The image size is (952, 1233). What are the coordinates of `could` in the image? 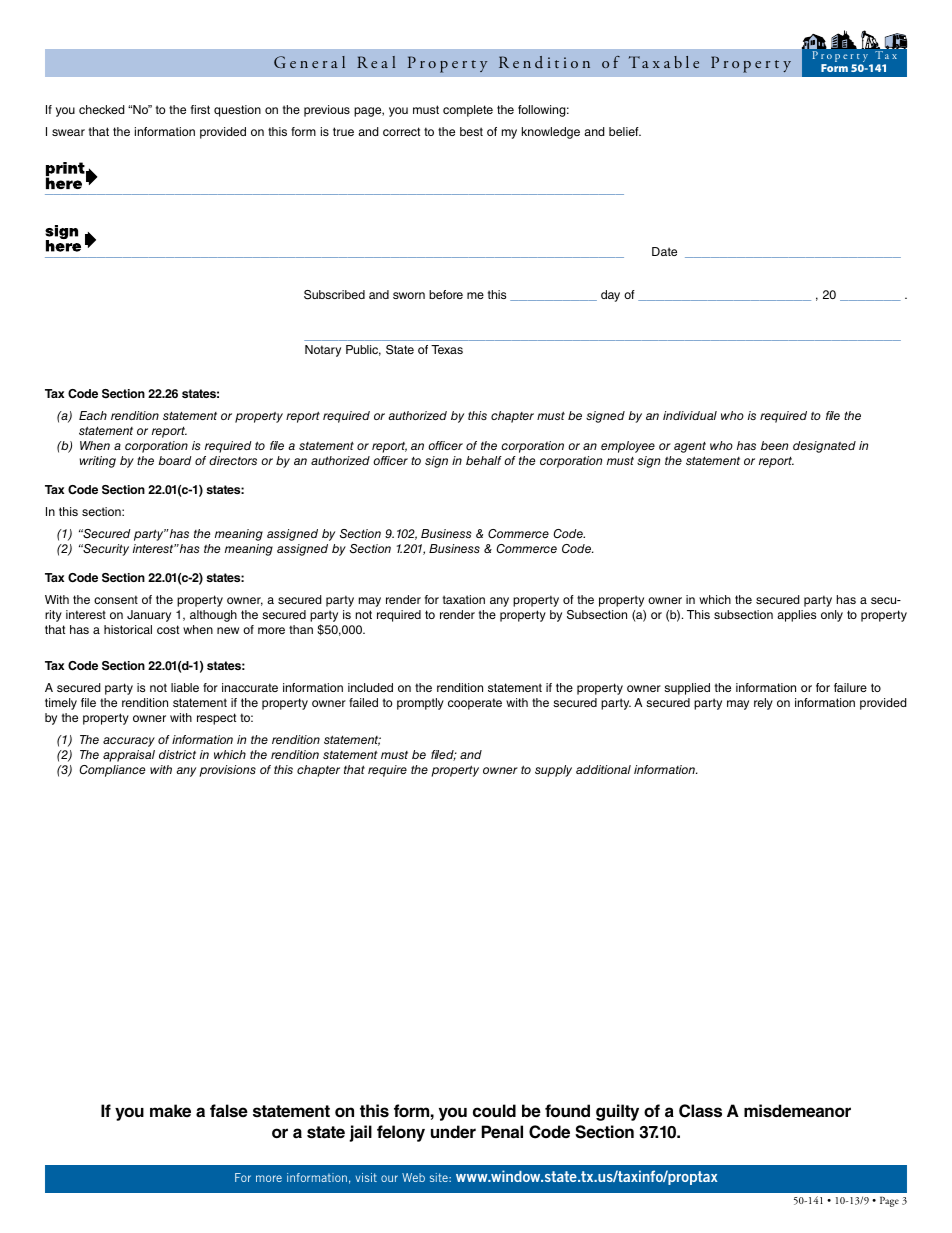 It's located at (494, 1110).
